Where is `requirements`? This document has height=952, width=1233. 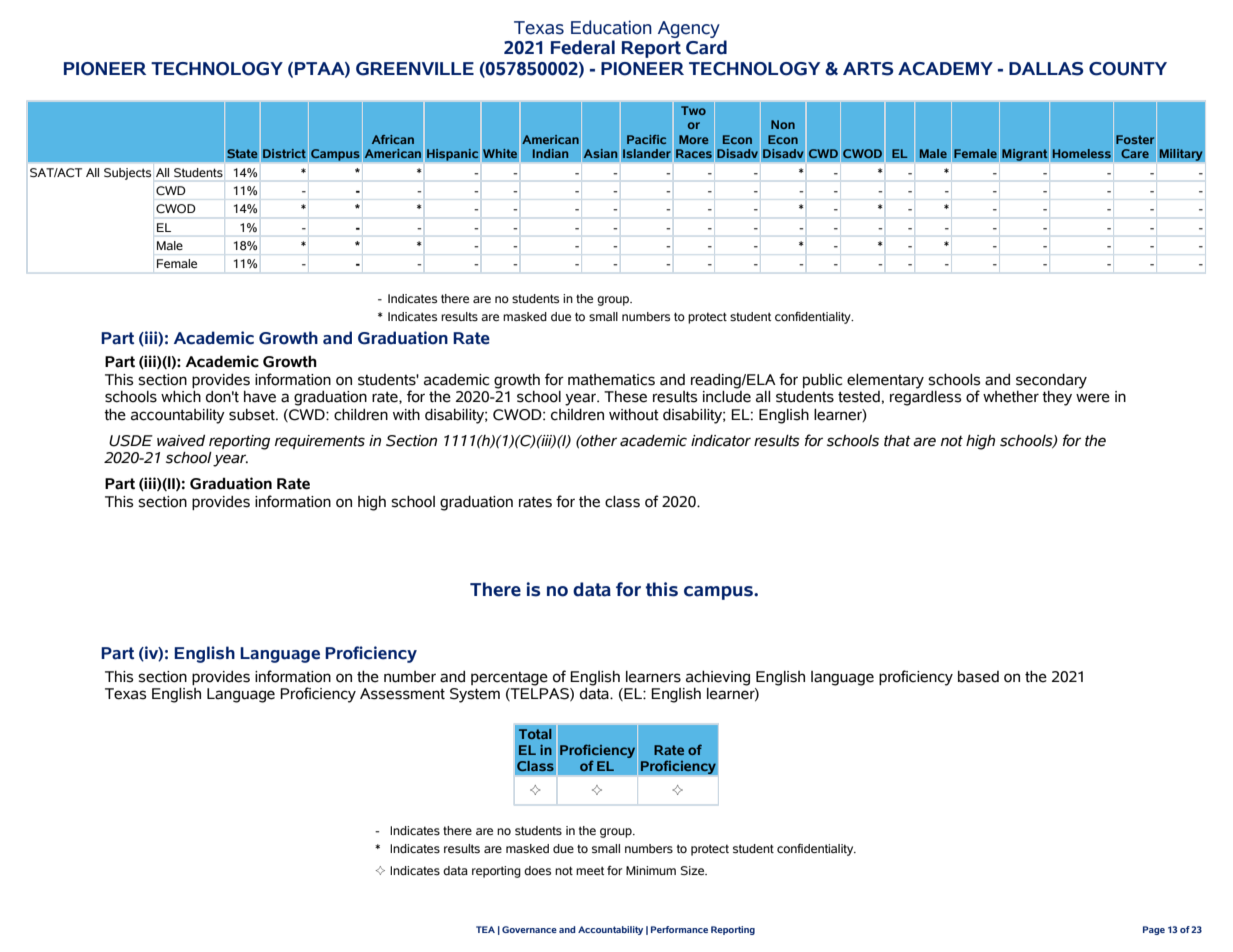 requirements is located at coordinates (320, 442).
